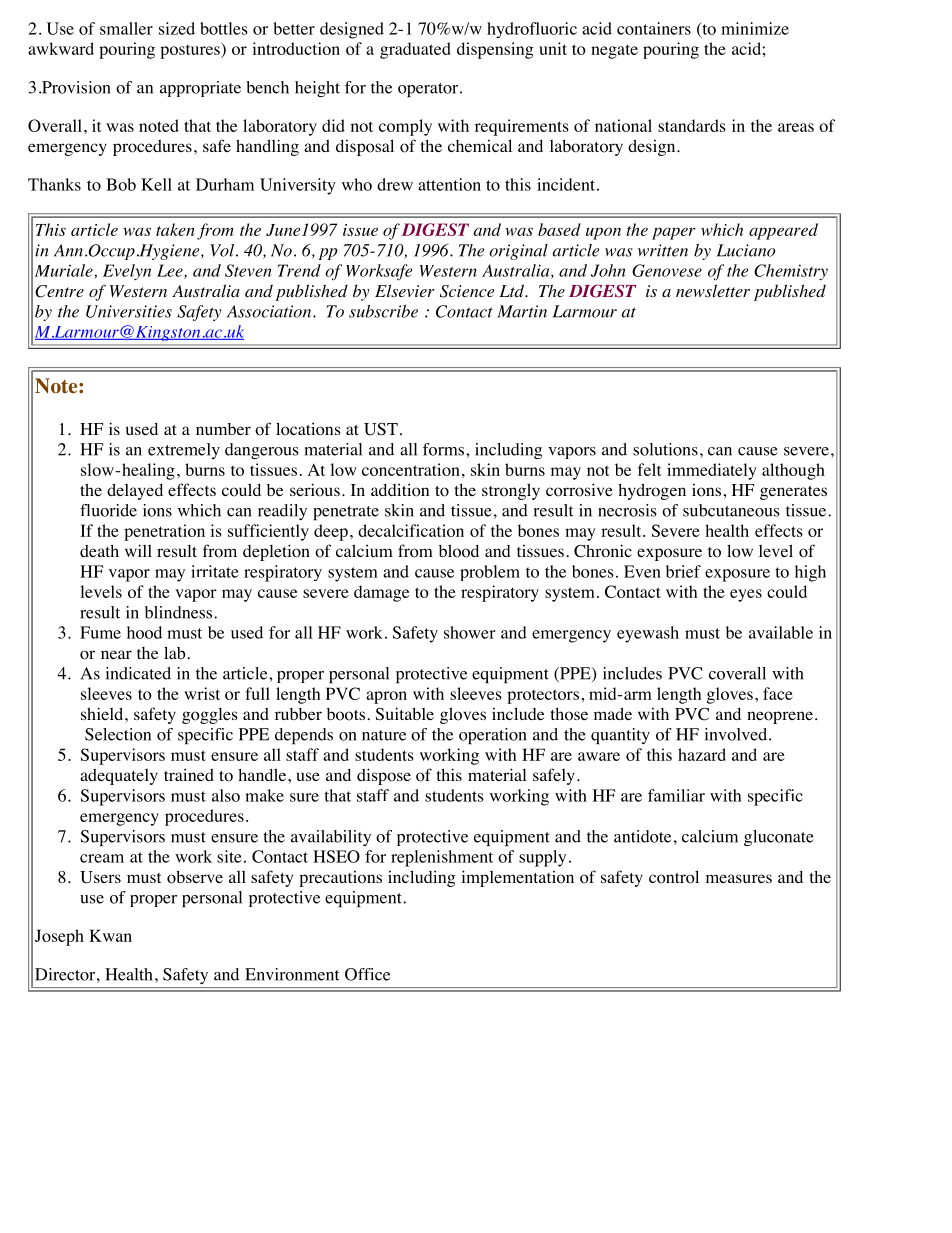 This screenshot has height=1233, width=952. Describe the element at coordinates (126, 28) in the screenshot. I see `smaller` at that location.
